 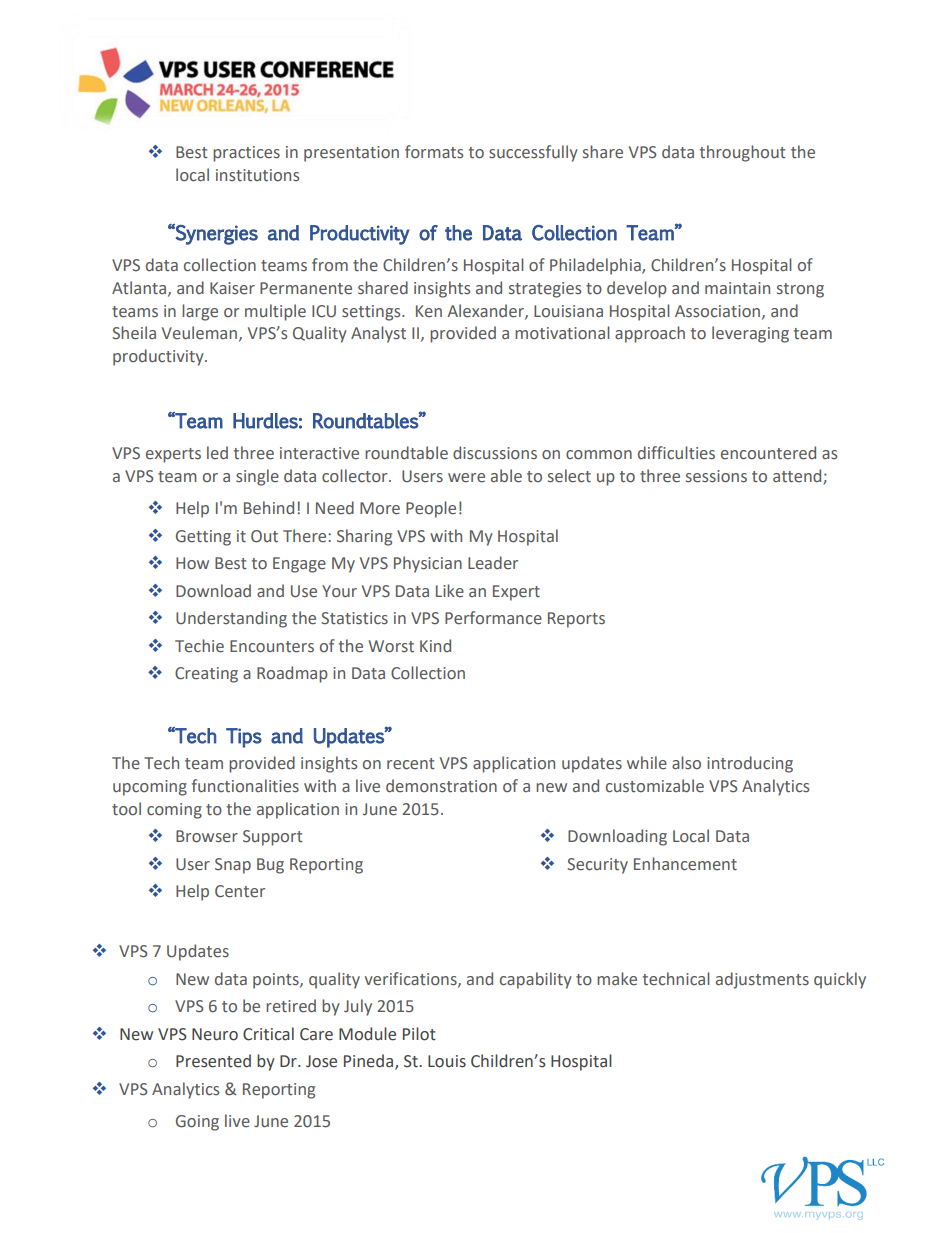 What do you see at coordinates (419, 1034) in the page?
I see `Pilot` at bounding box center [419, 1034].
